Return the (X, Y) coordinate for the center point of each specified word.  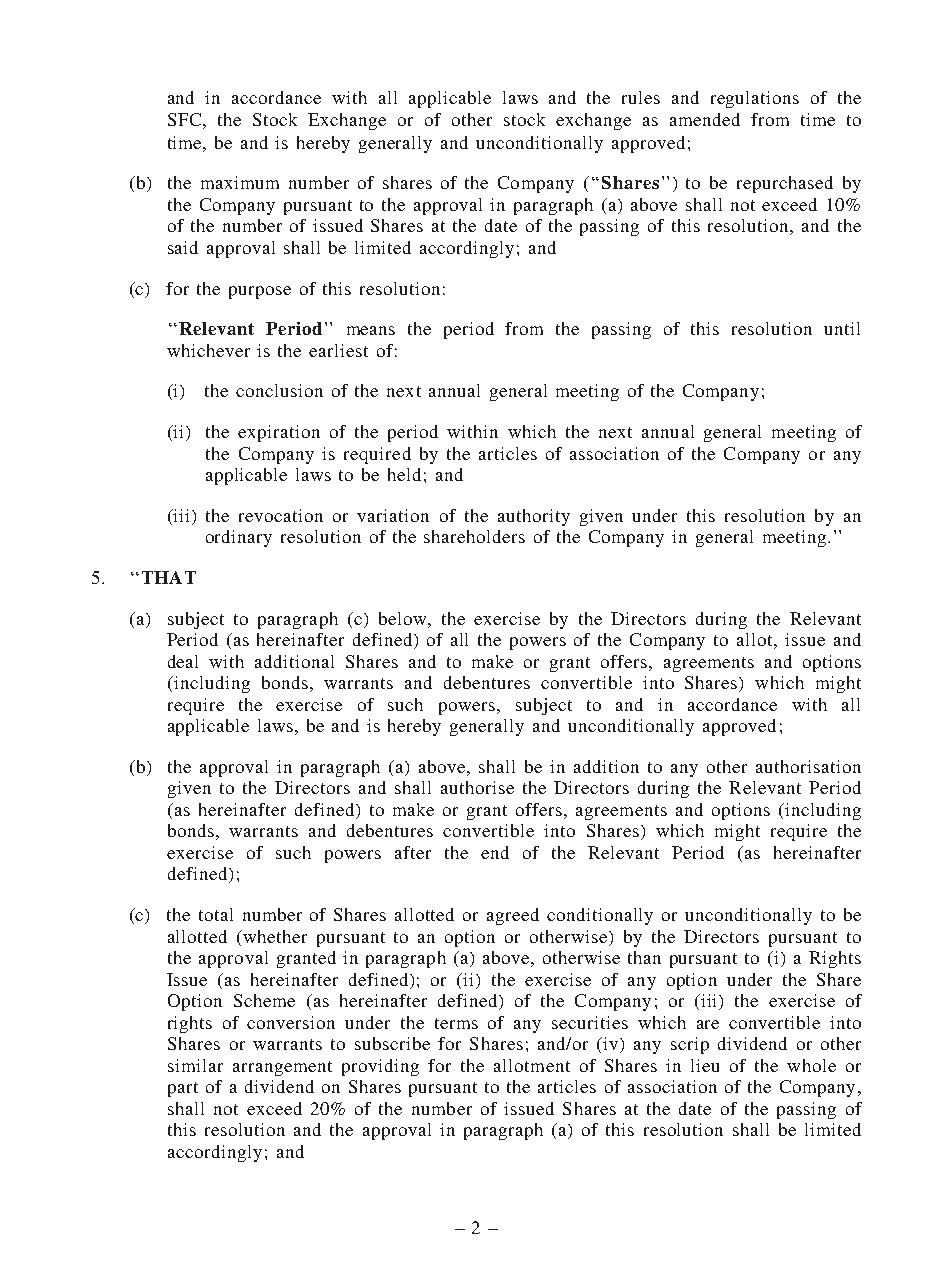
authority (534, 517)
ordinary (239, 538)
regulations (755, 99)
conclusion (279, 390)
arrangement (282, 1068)
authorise (477, 787)
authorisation (808, 766)
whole (811, 1065)
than (644, 957)
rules (641, 97)
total (216, 914)
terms (456, 1023)
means (371, 330)
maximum (240, 182)
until (842, 328)
